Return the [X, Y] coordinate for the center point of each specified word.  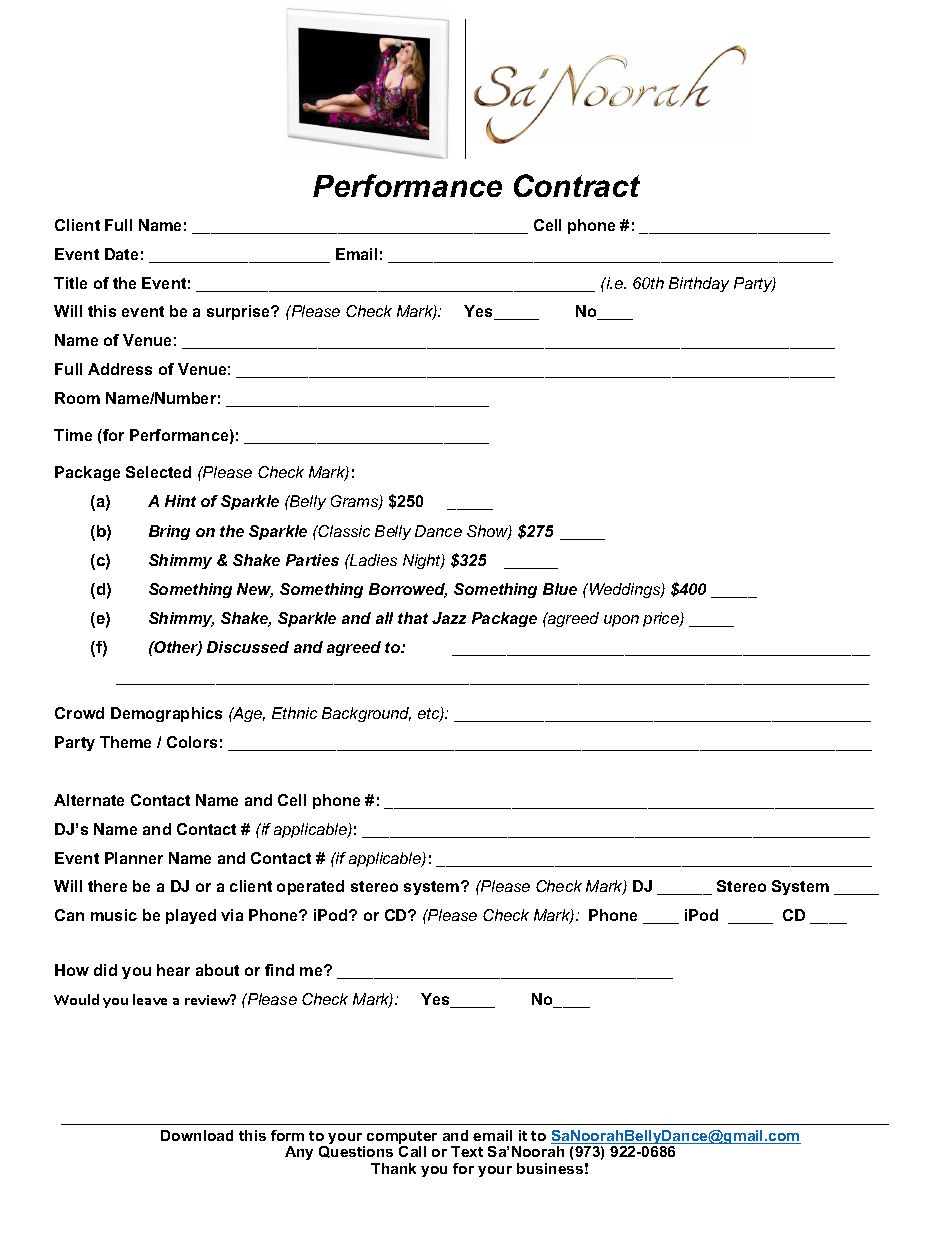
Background [366, 714]
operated [310, 887]
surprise [240, 312]
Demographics [166, 714]
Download [197, 1135]
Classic [343, 531]
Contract [577, 185]
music [114, 915]
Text [467, 1151]
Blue [560, 589]
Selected [158, 472]
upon [621, 621]
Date [121, 254]
